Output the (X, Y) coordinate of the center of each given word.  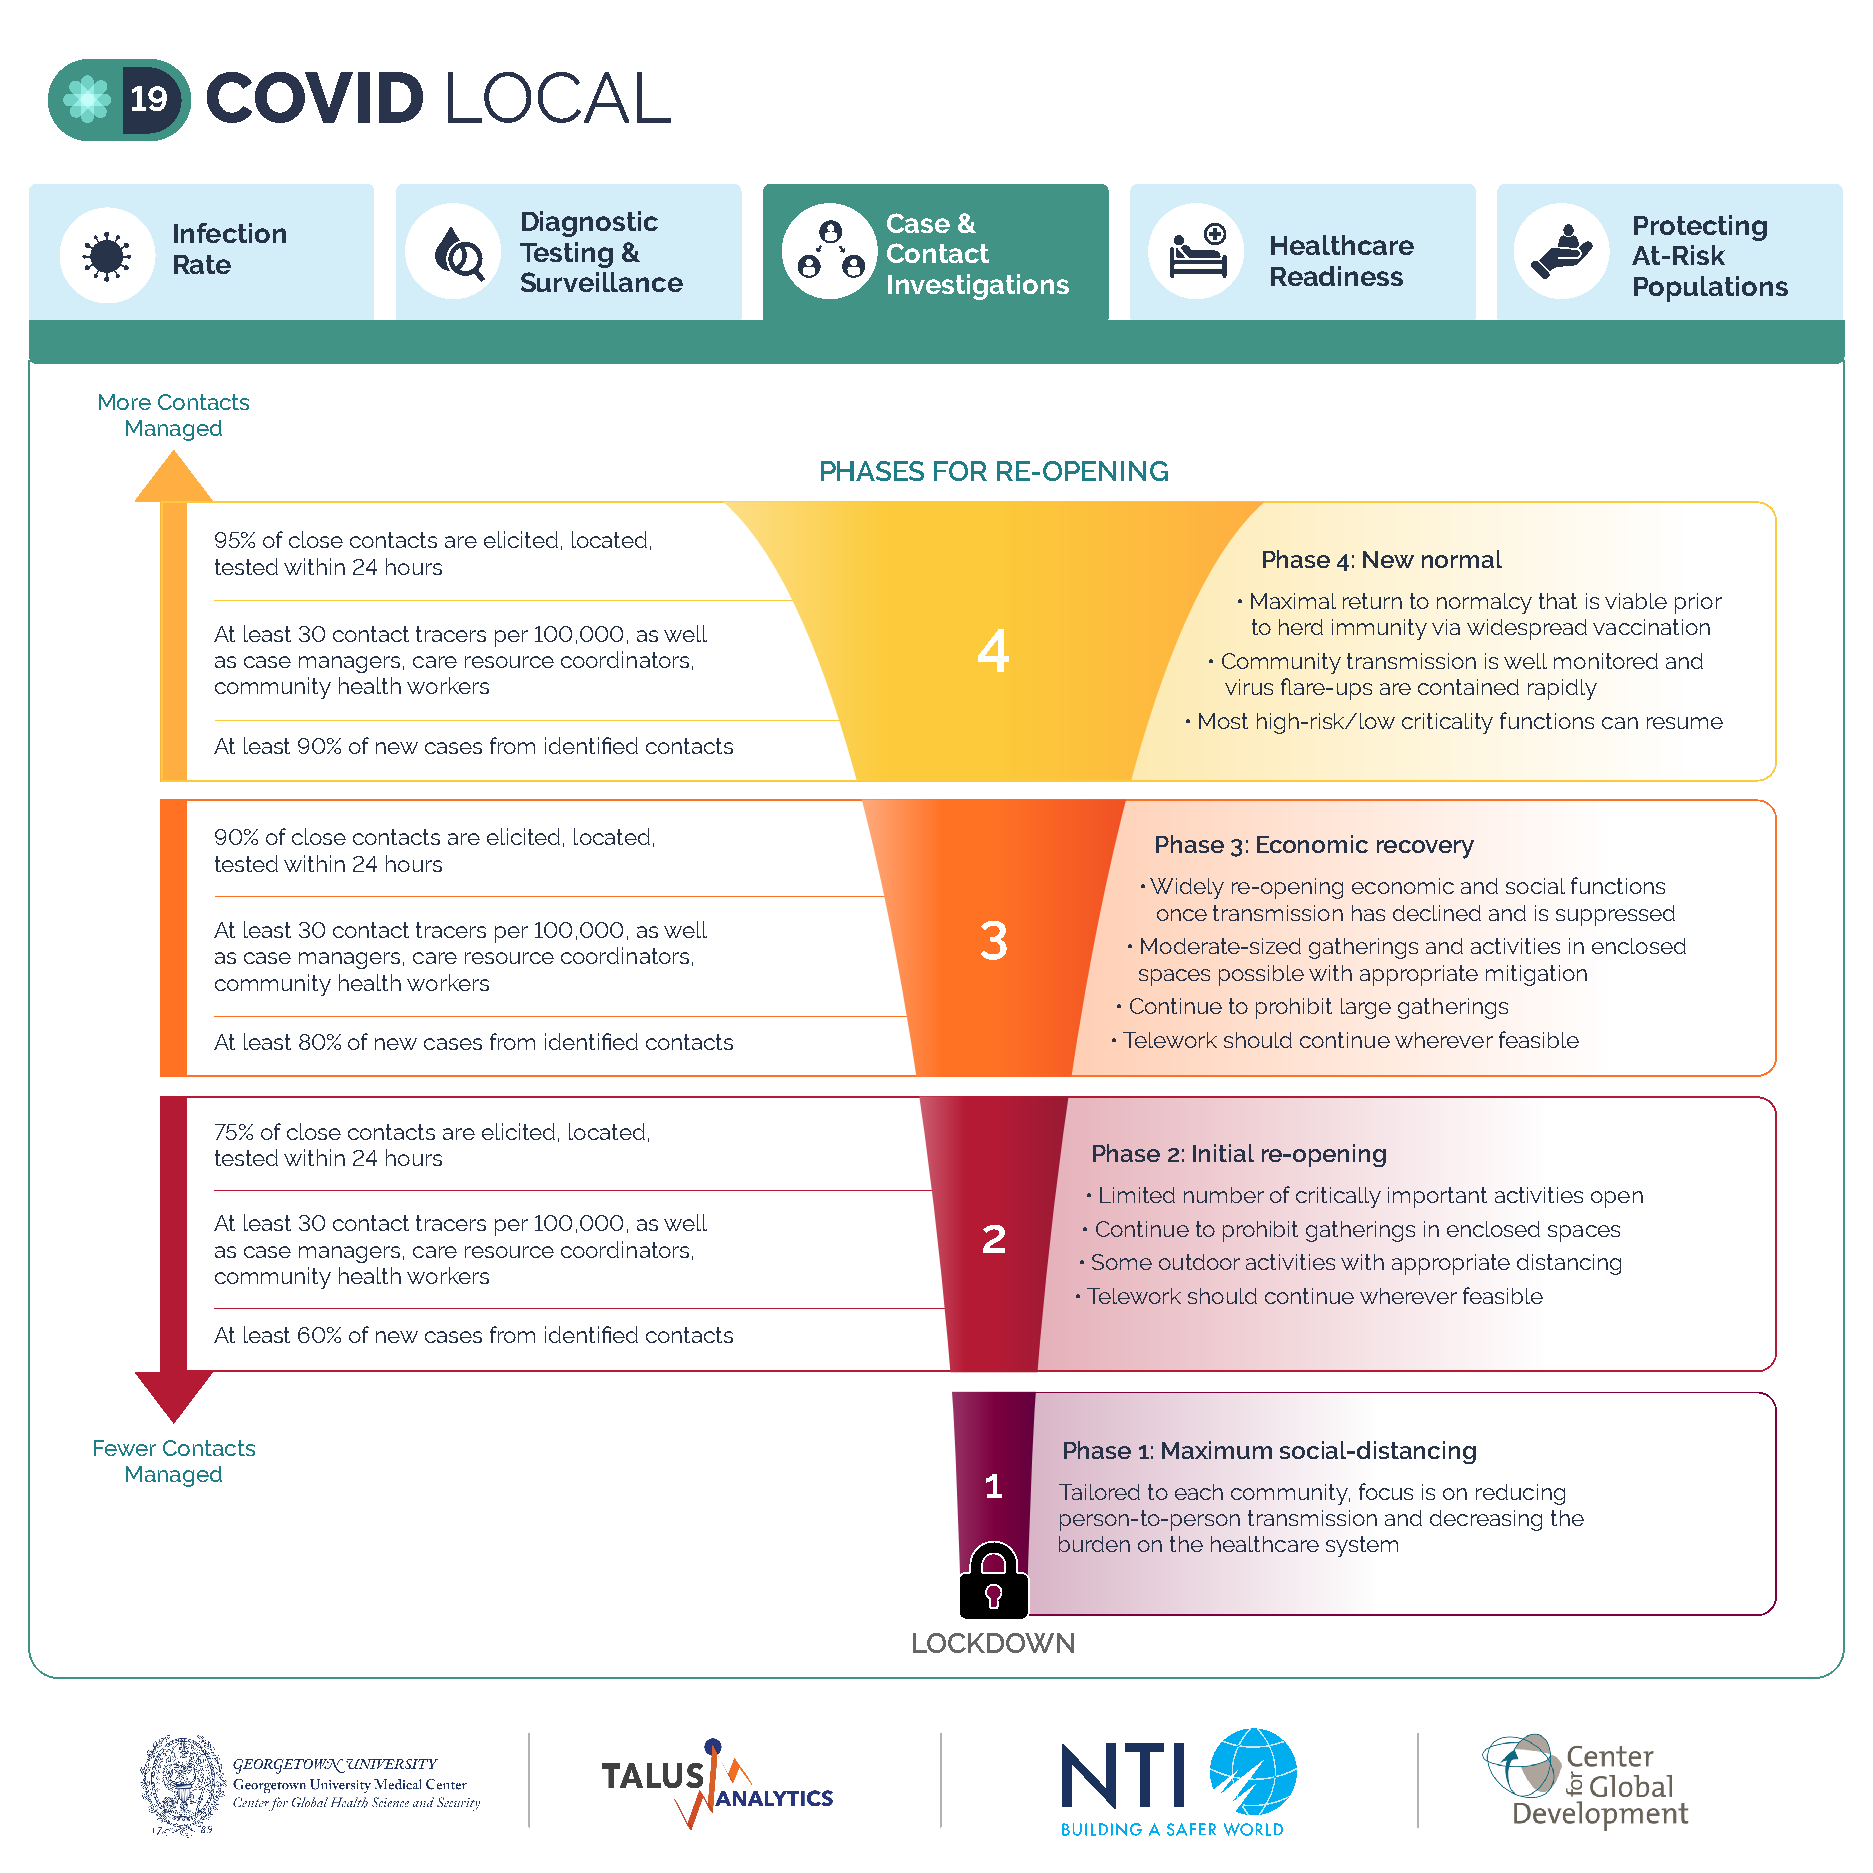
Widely (1187, 888)
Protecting (1700, 228)
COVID (315, 97)
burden (1094, 1544)
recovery (1425, 849)
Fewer (125, 1448)
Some (1122, 1262)
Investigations (978, 287)
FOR (960, 471)
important (1437, 1197)
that (1558, 601)
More (125, 402)
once (1182, 915)
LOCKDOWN (993, 1643)
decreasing (1486, 1520)
